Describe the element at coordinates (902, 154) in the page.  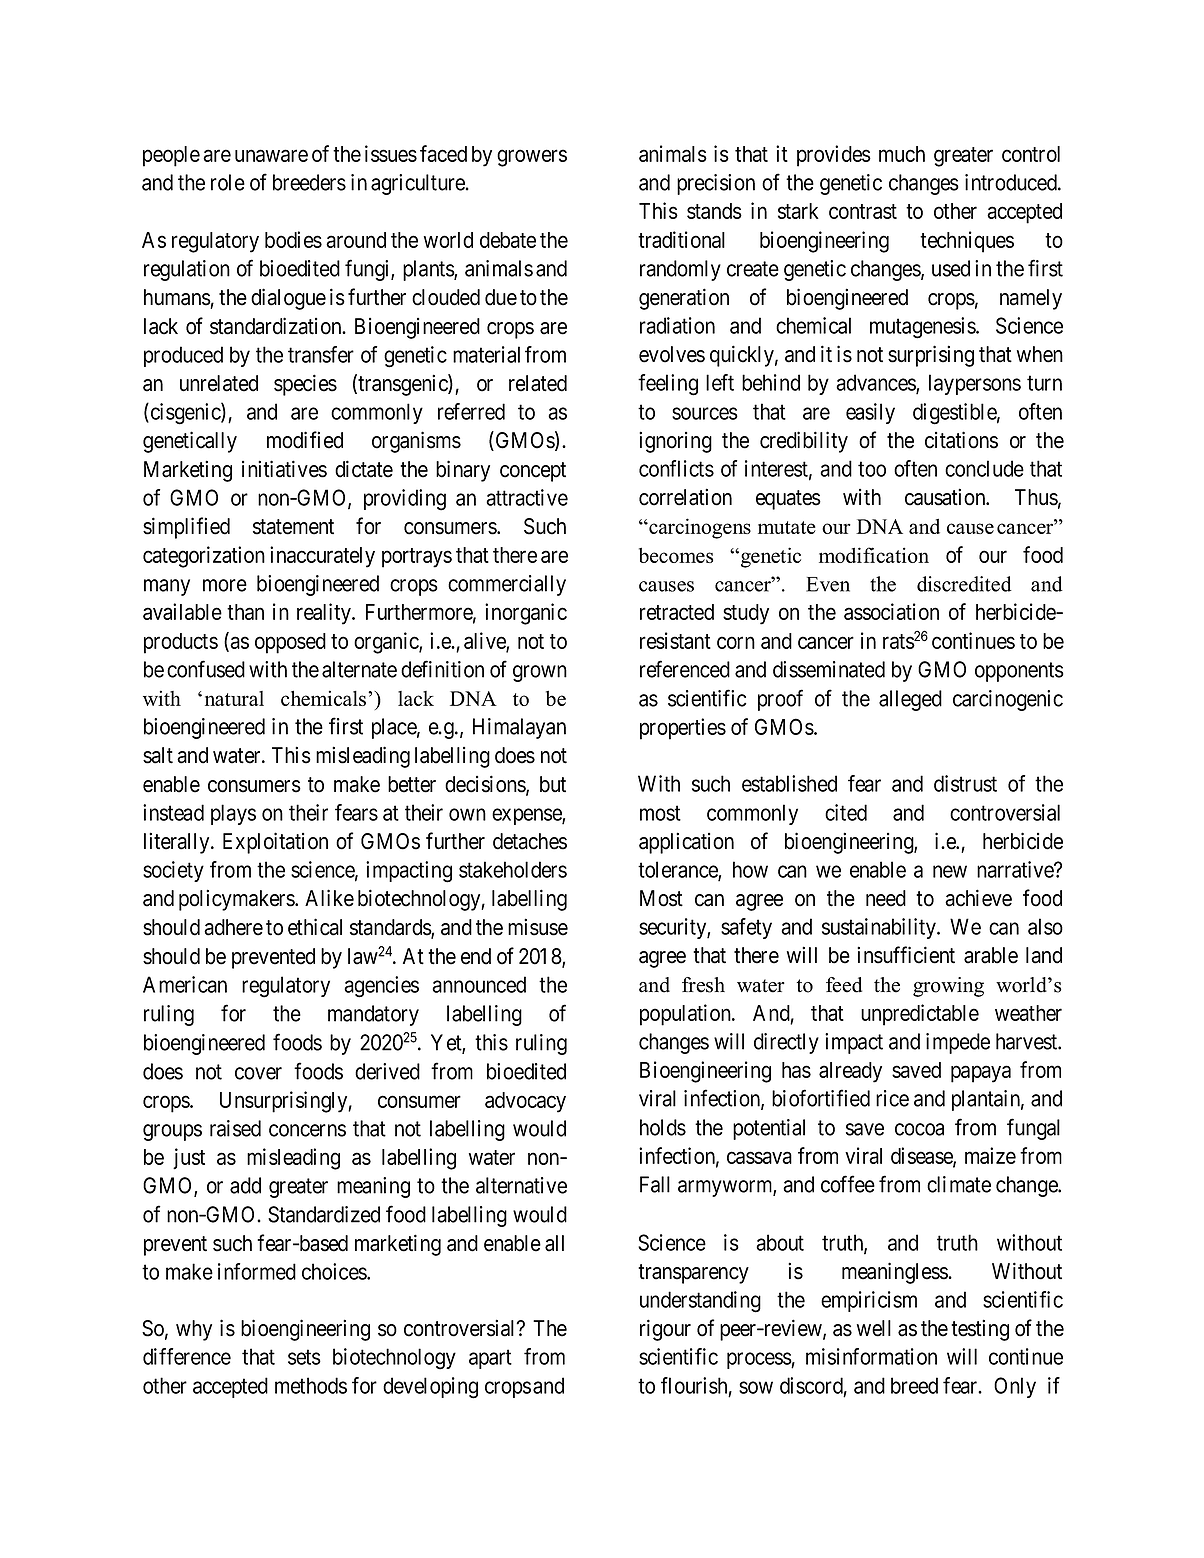
I see `much` at that location.
